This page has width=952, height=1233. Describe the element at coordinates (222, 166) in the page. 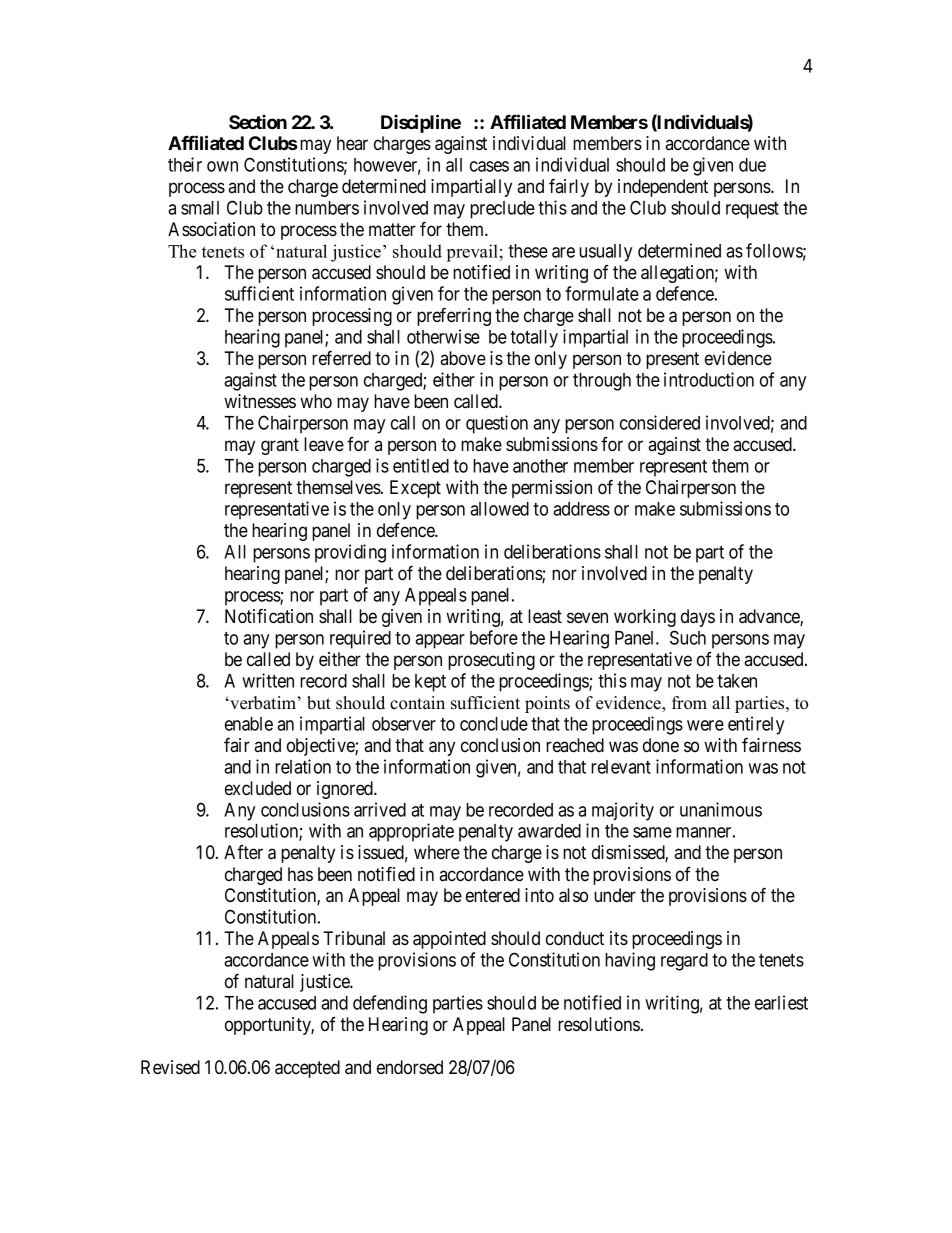

I see `own` at that location.
